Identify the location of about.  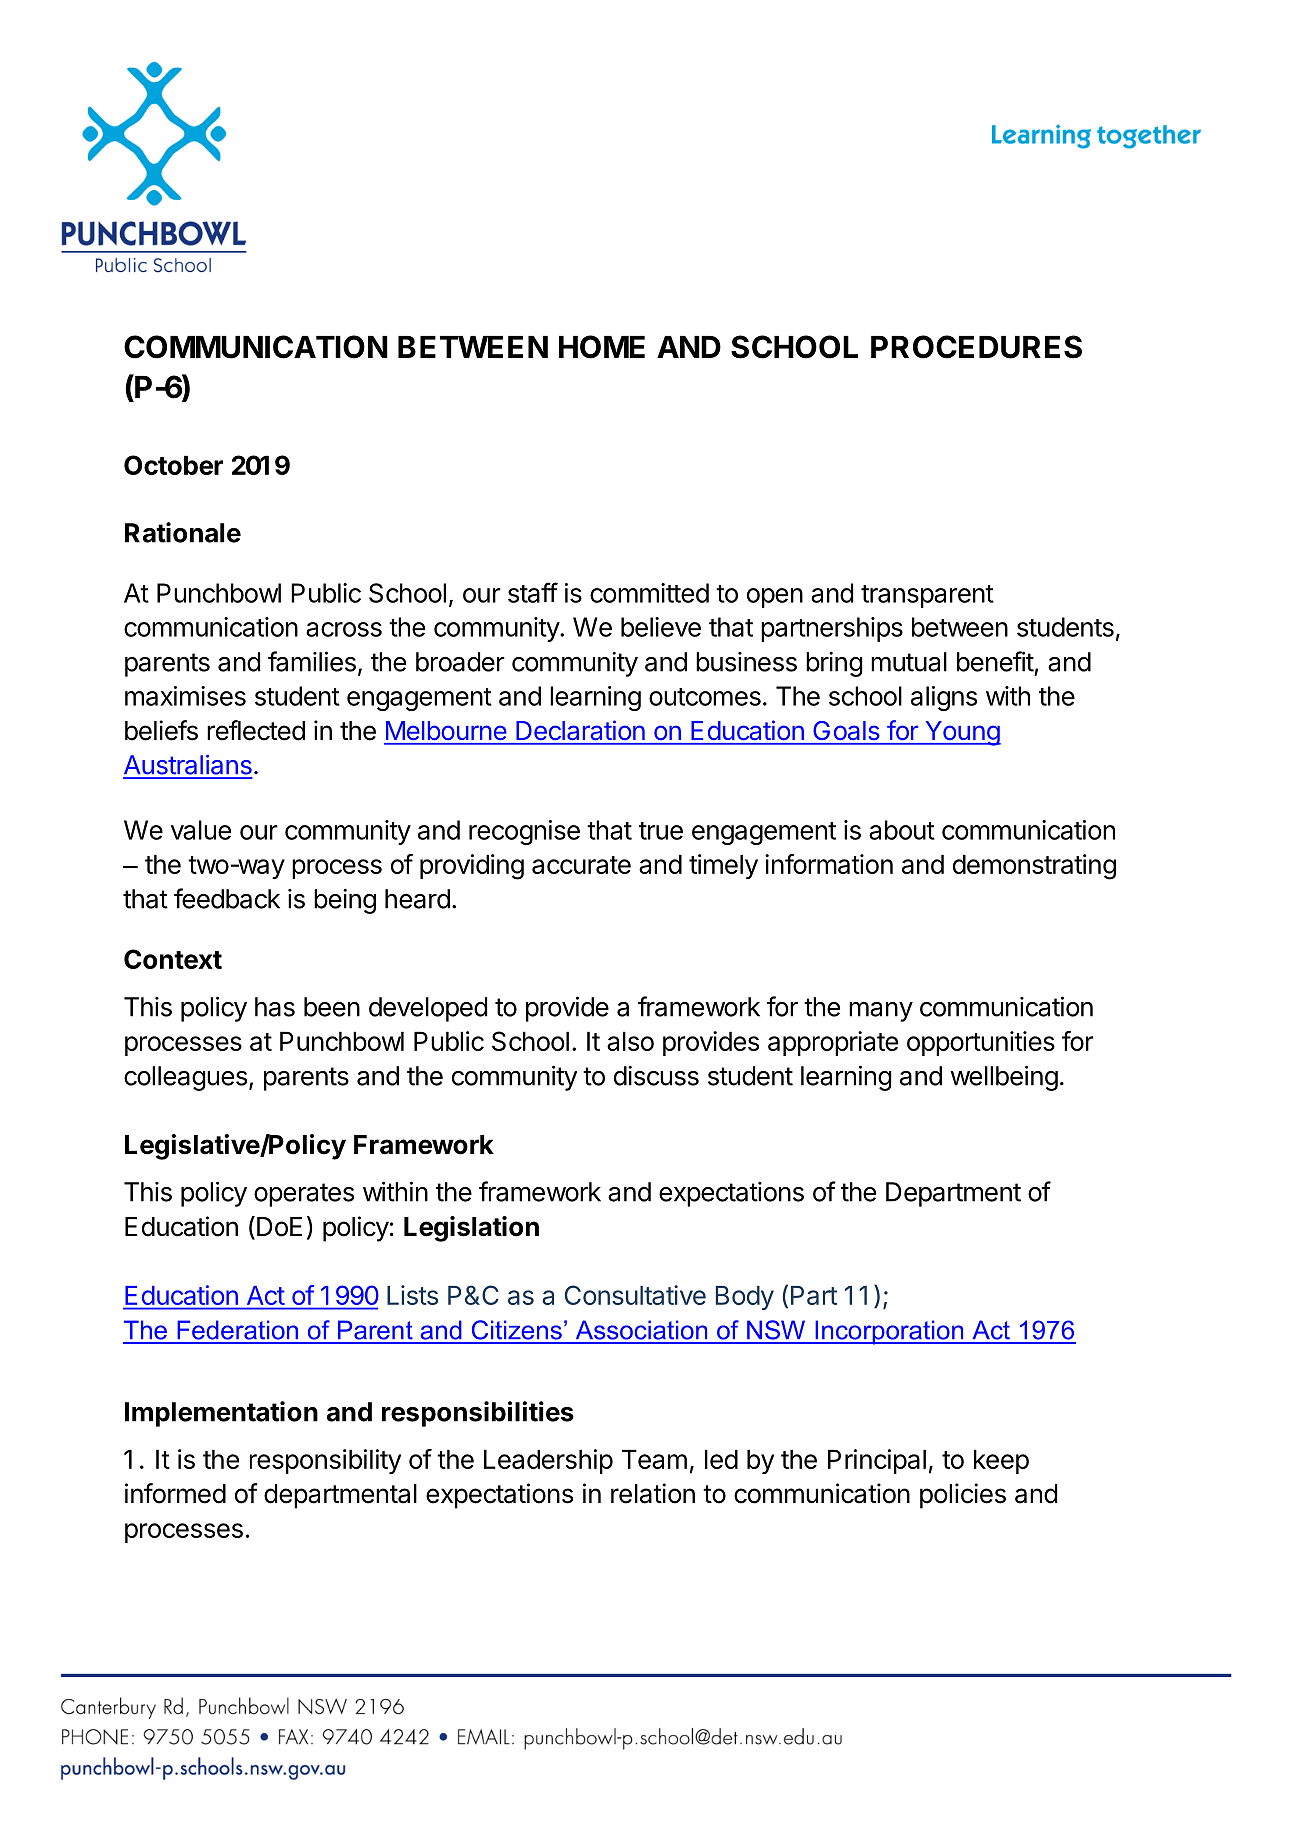
(902, 830).
